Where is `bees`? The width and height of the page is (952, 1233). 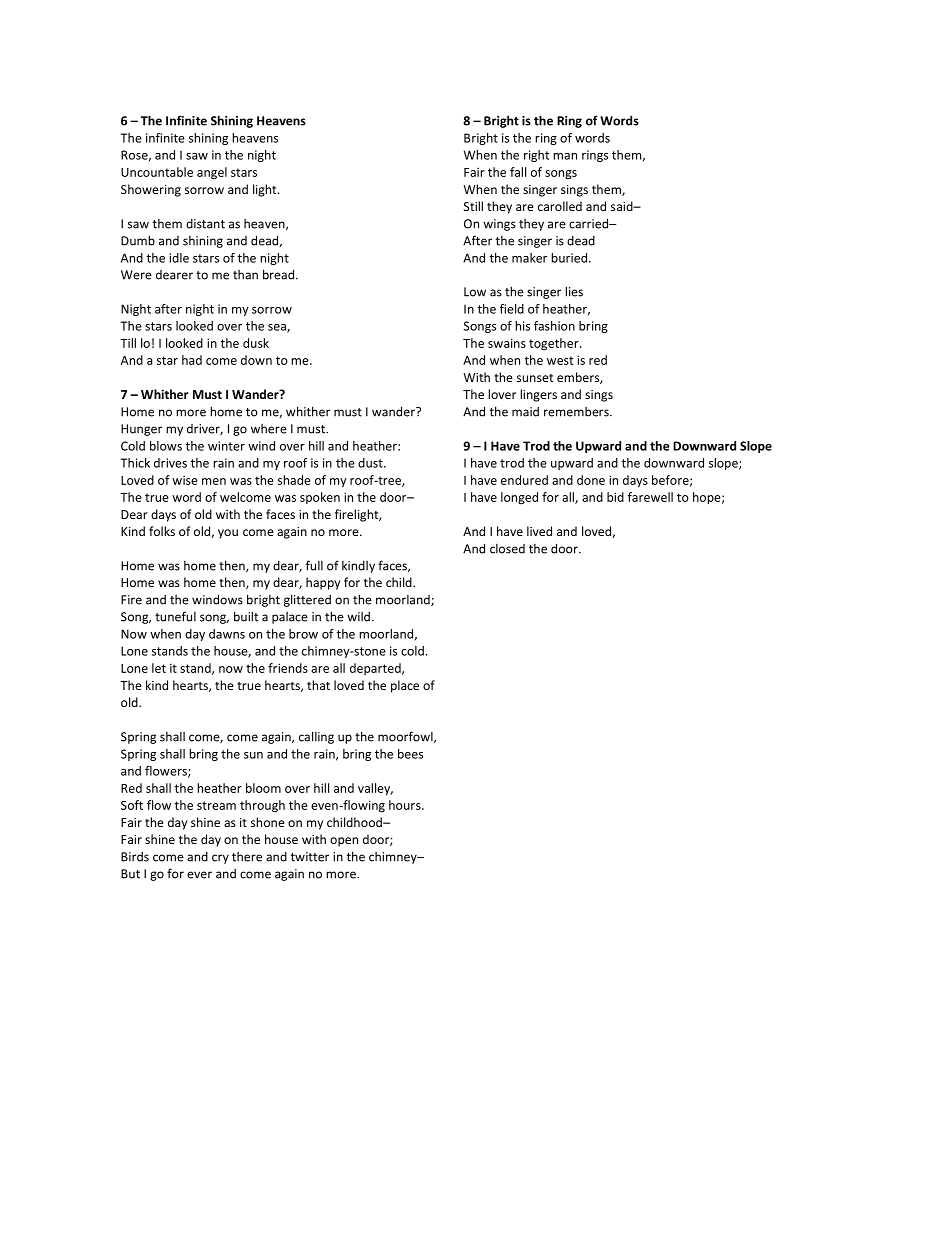
bees is located at coordinates (410, 754).
